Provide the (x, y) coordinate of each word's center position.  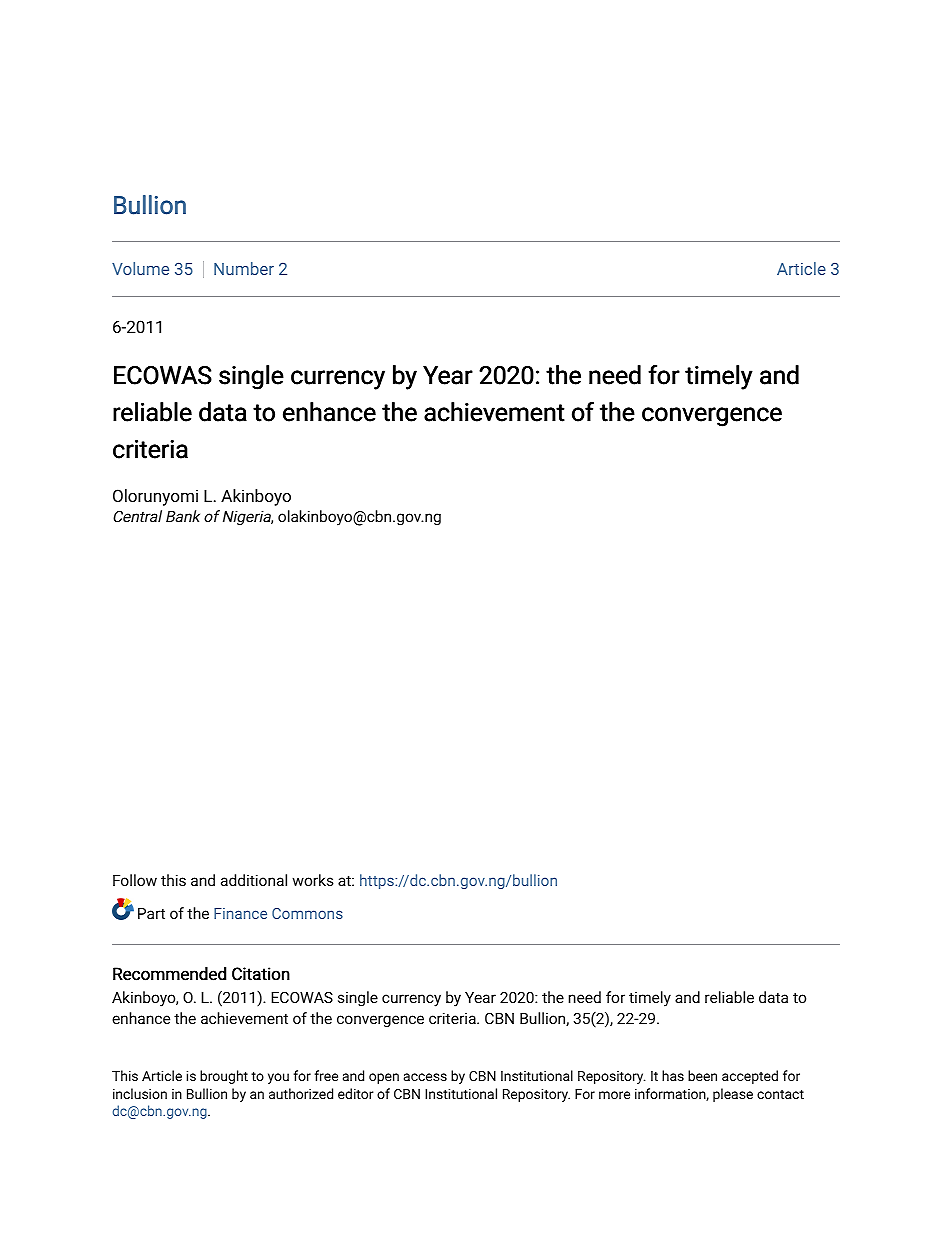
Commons (307, 913)
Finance (240, 913)
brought (224, 1077)
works (313, 880)
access (425, 1077)
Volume (140, 268)
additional (254, 880)
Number (244, 268)
